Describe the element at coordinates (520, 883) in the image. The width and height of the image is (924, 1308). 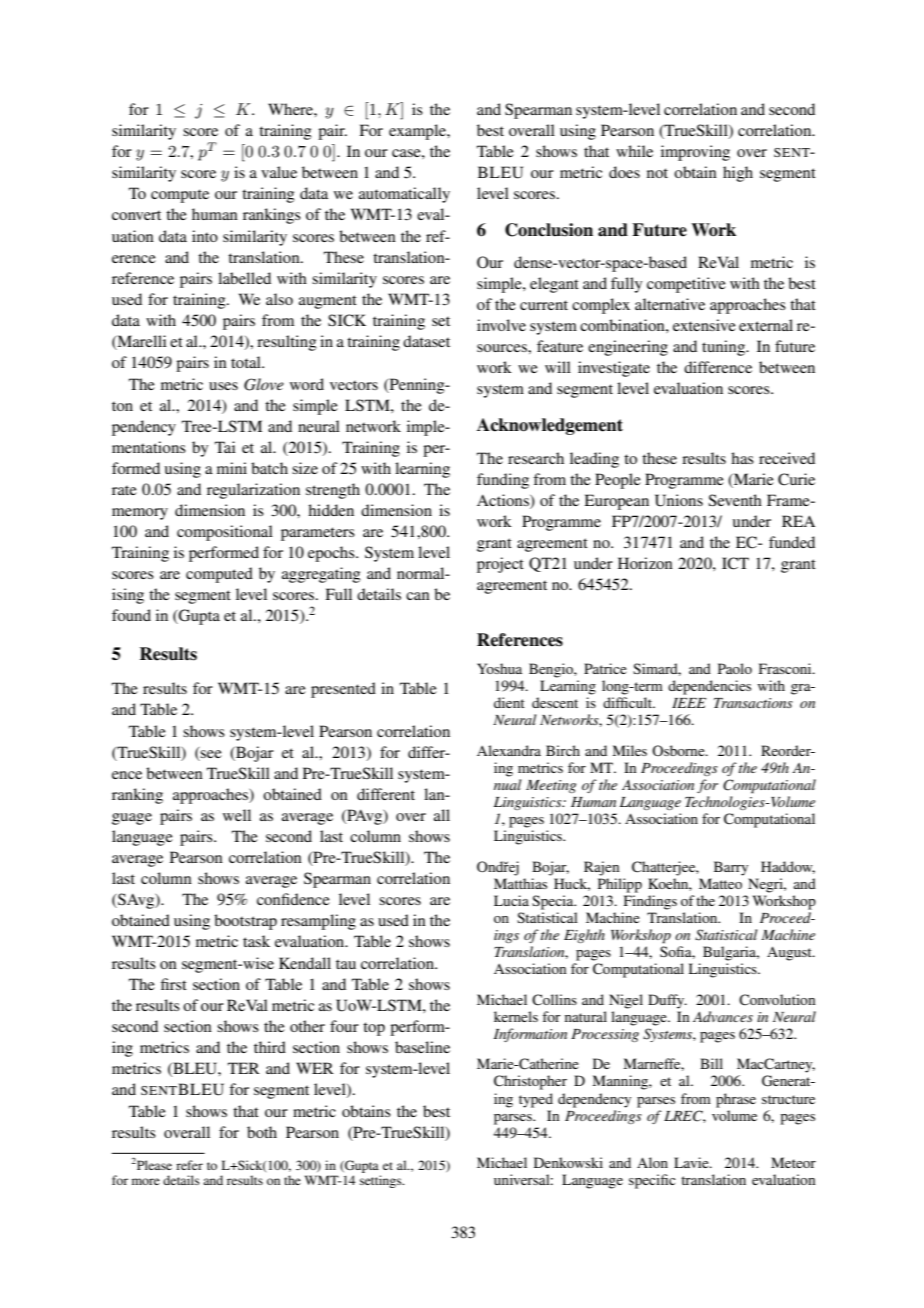
I see `Matthias` at that location.
